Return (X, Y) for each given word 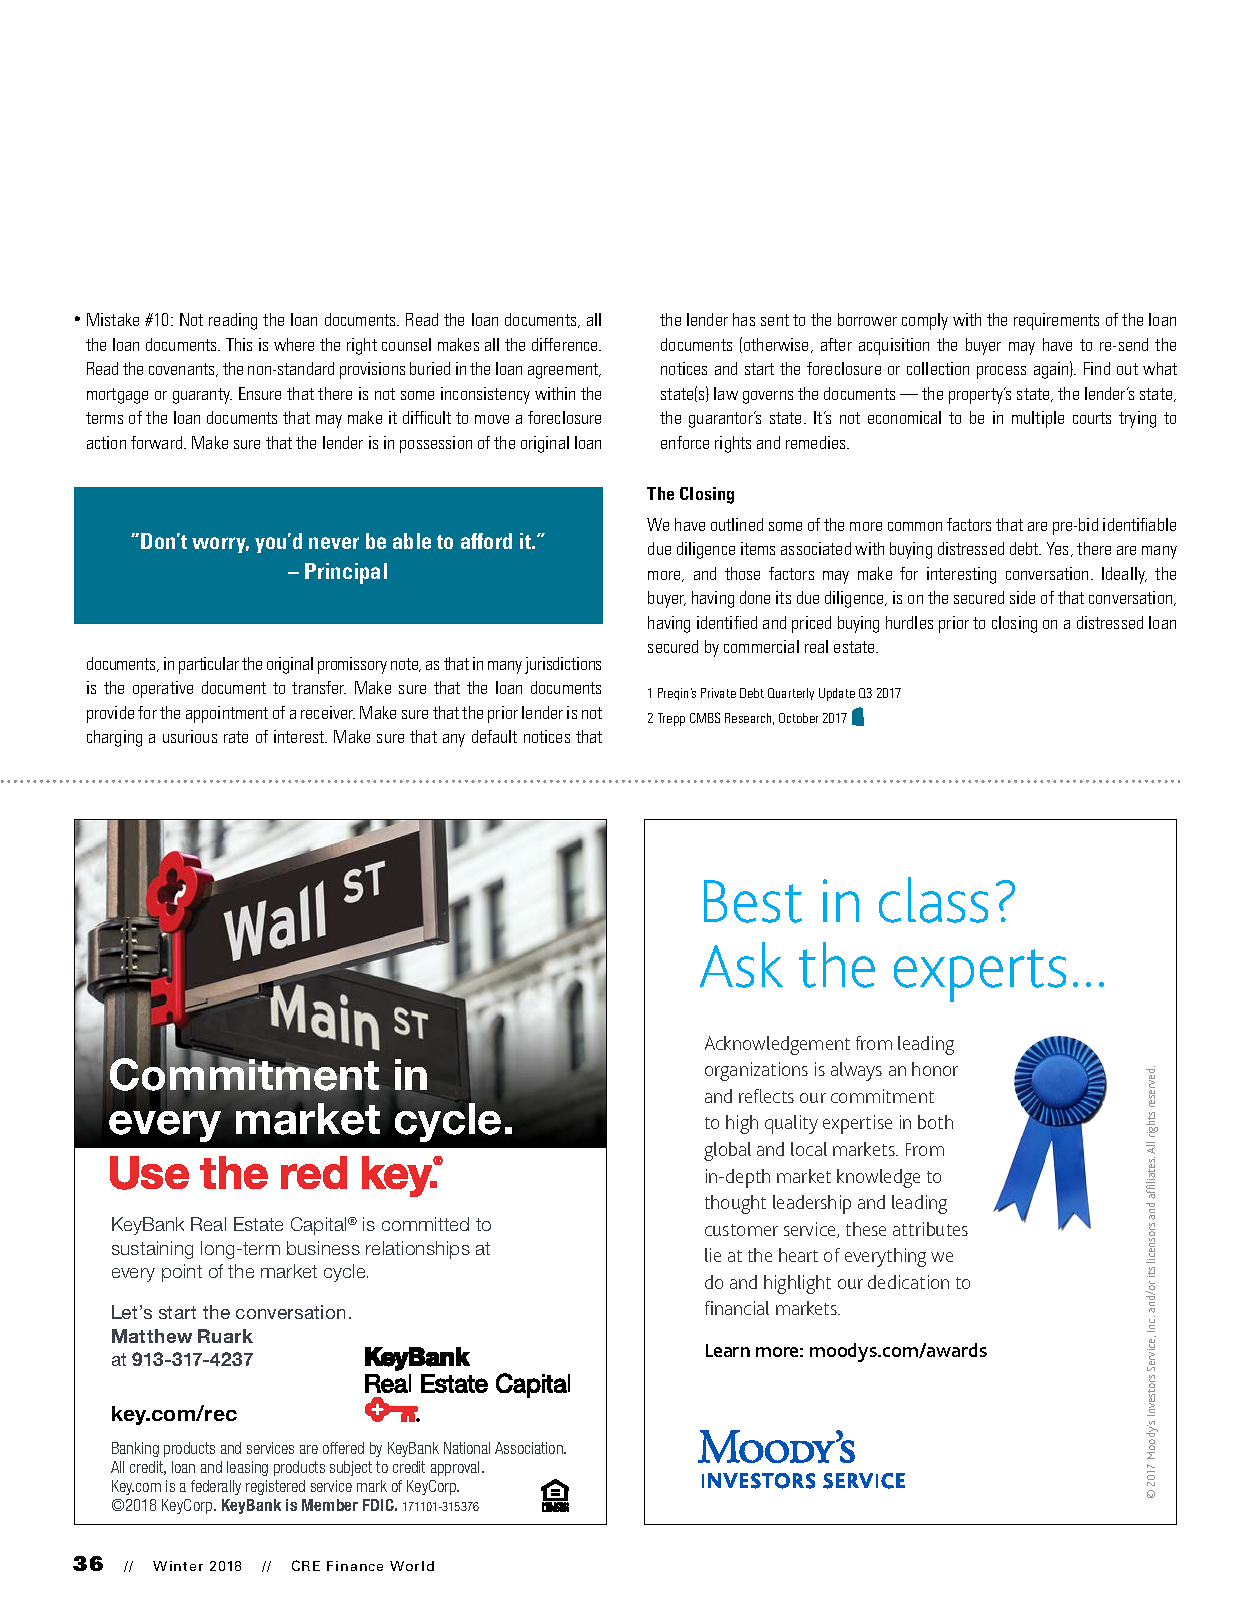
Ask (741, 965)
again (1052, 370)
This (239, 344)
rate (236, 737)
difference (566, 344)
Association (530, 1448)
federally (216, 1487)
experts (980, 975)
